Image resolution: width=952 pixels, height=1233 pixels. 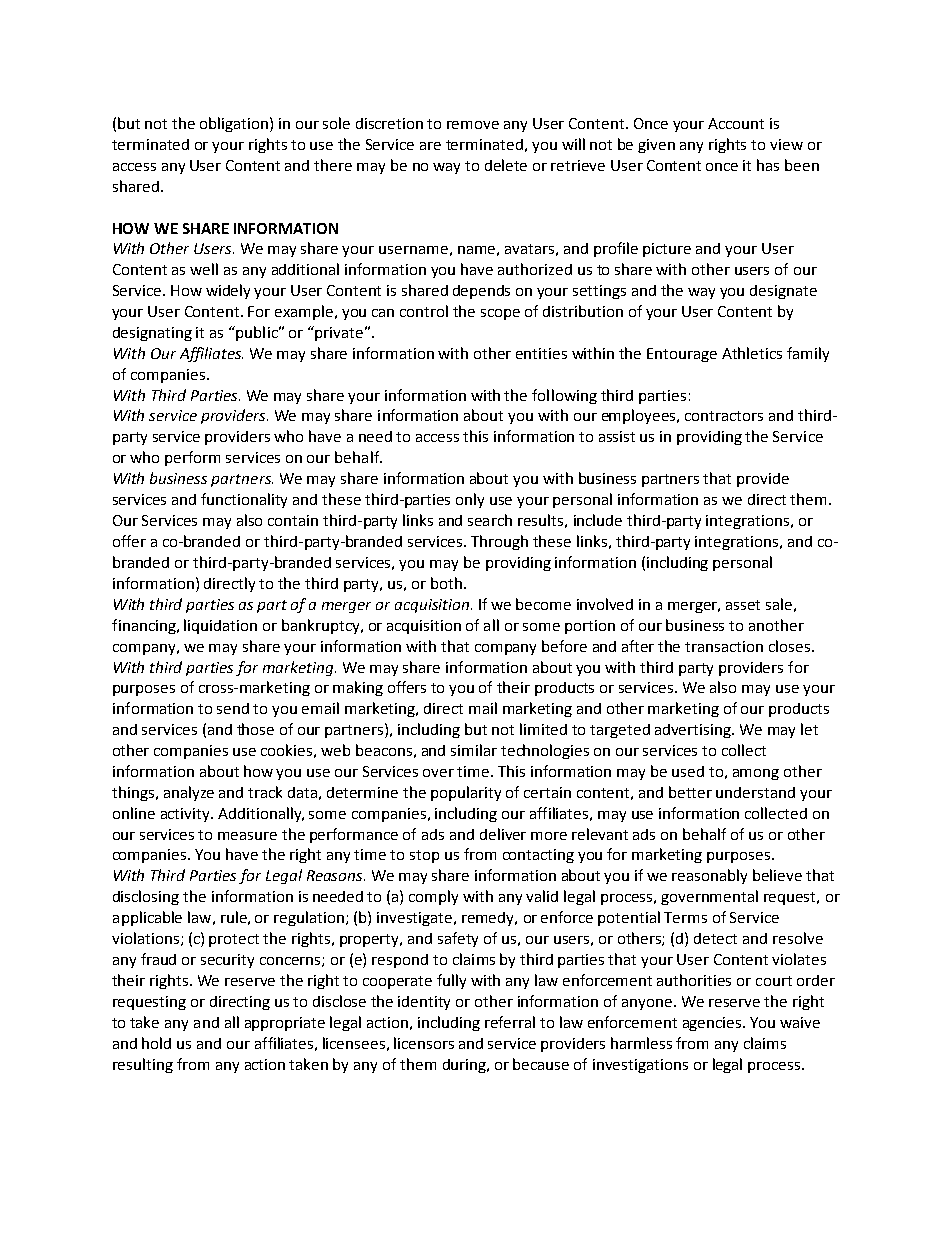 I want to click on liquidation, so click(x=220, y=626).
